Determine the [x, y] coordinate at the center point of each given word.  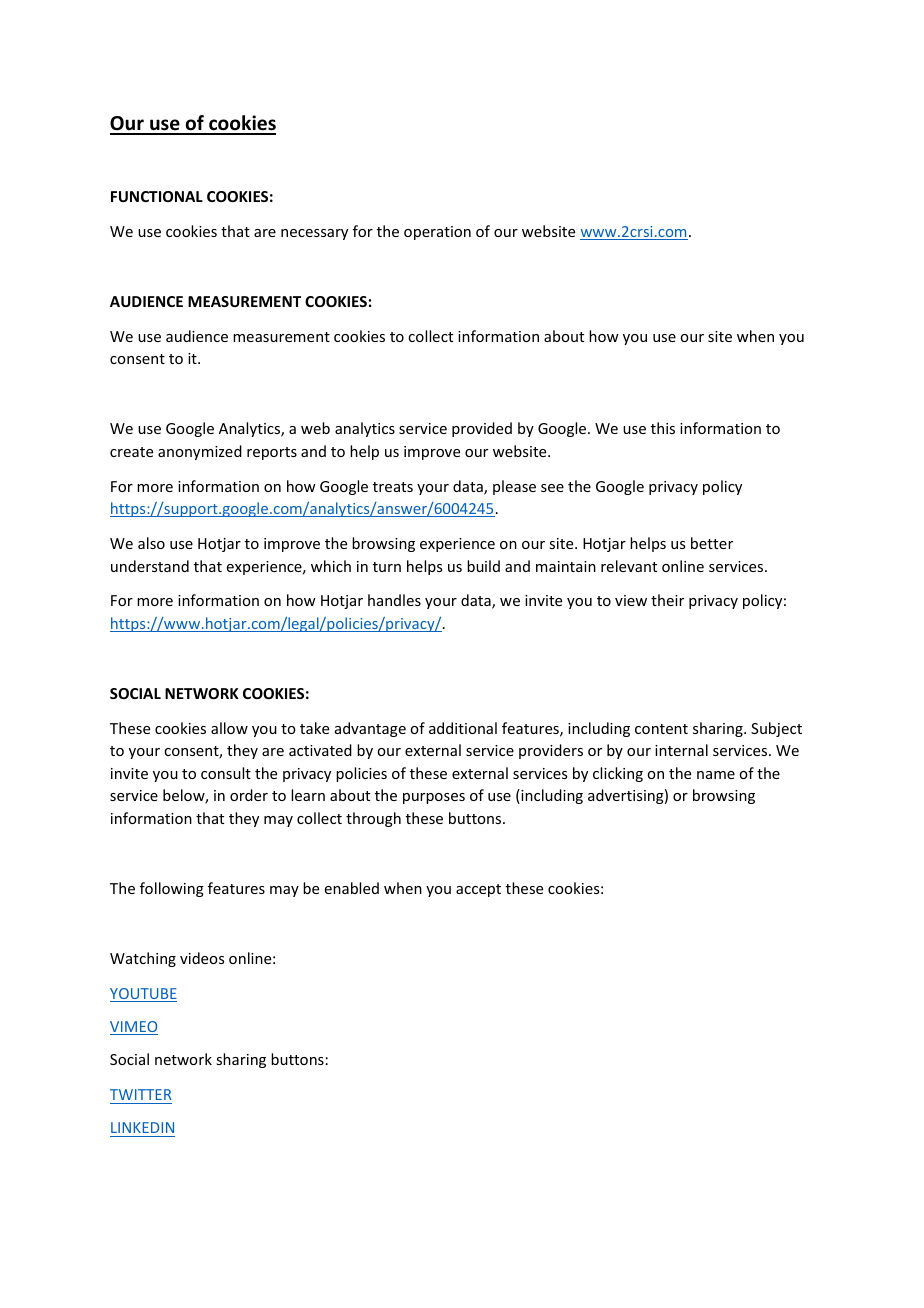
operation [437, 233]
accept [478, 890]
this [663, 428]
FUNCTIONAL [157, 196]
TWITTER [140, 1094]
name [716, 775]
